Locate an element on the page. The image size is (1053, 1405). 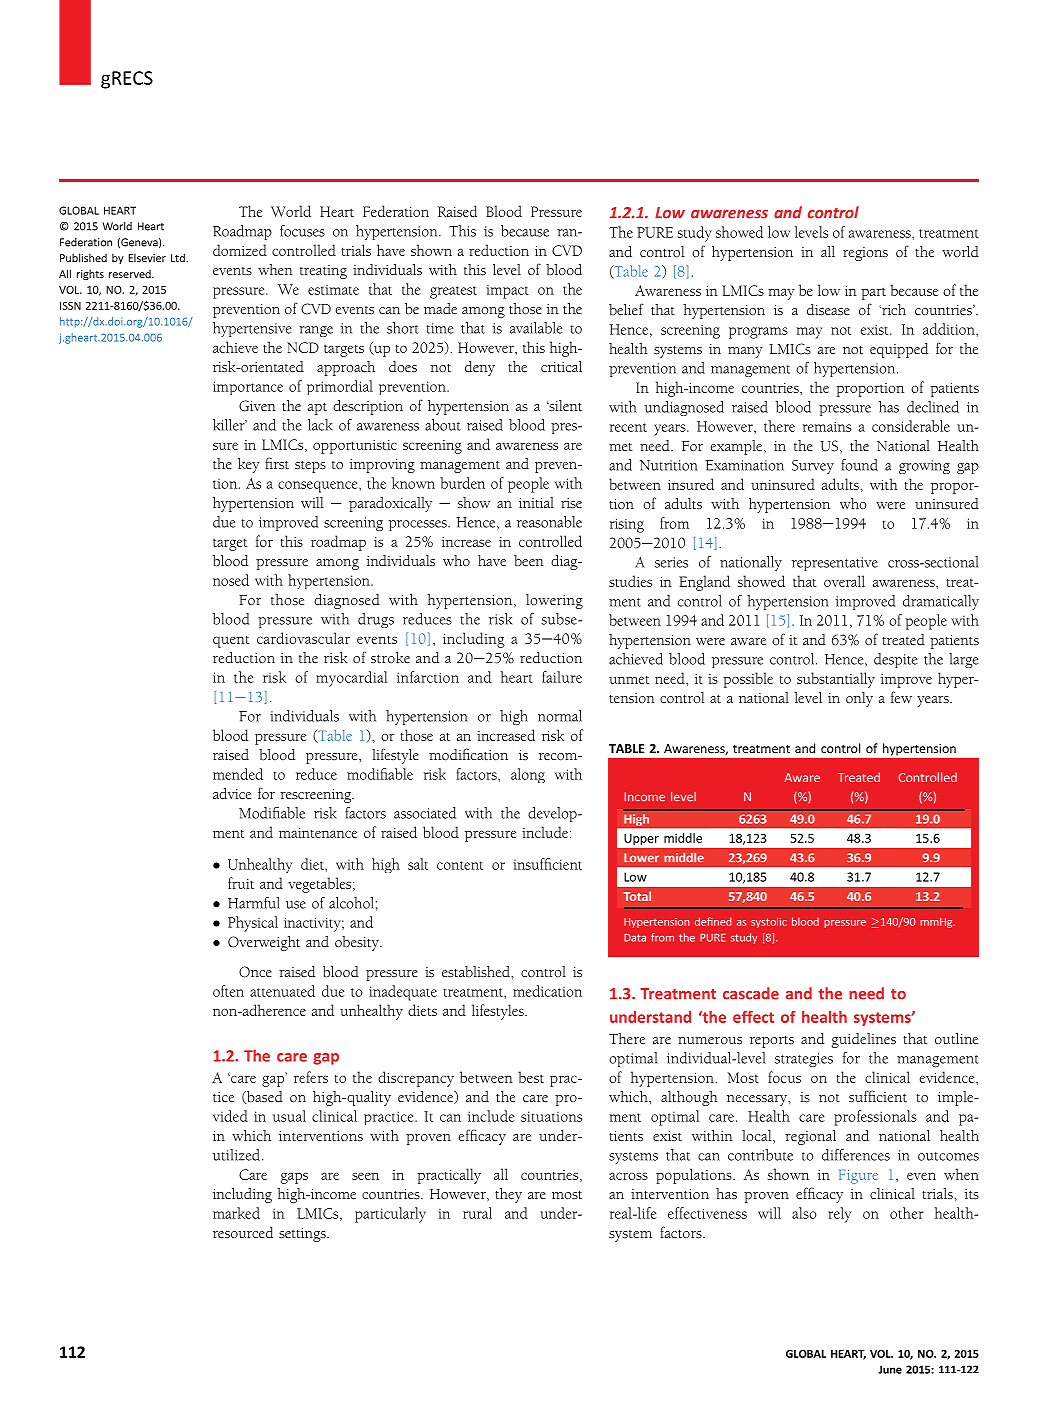
advice is located at coordinates (232, 794).
